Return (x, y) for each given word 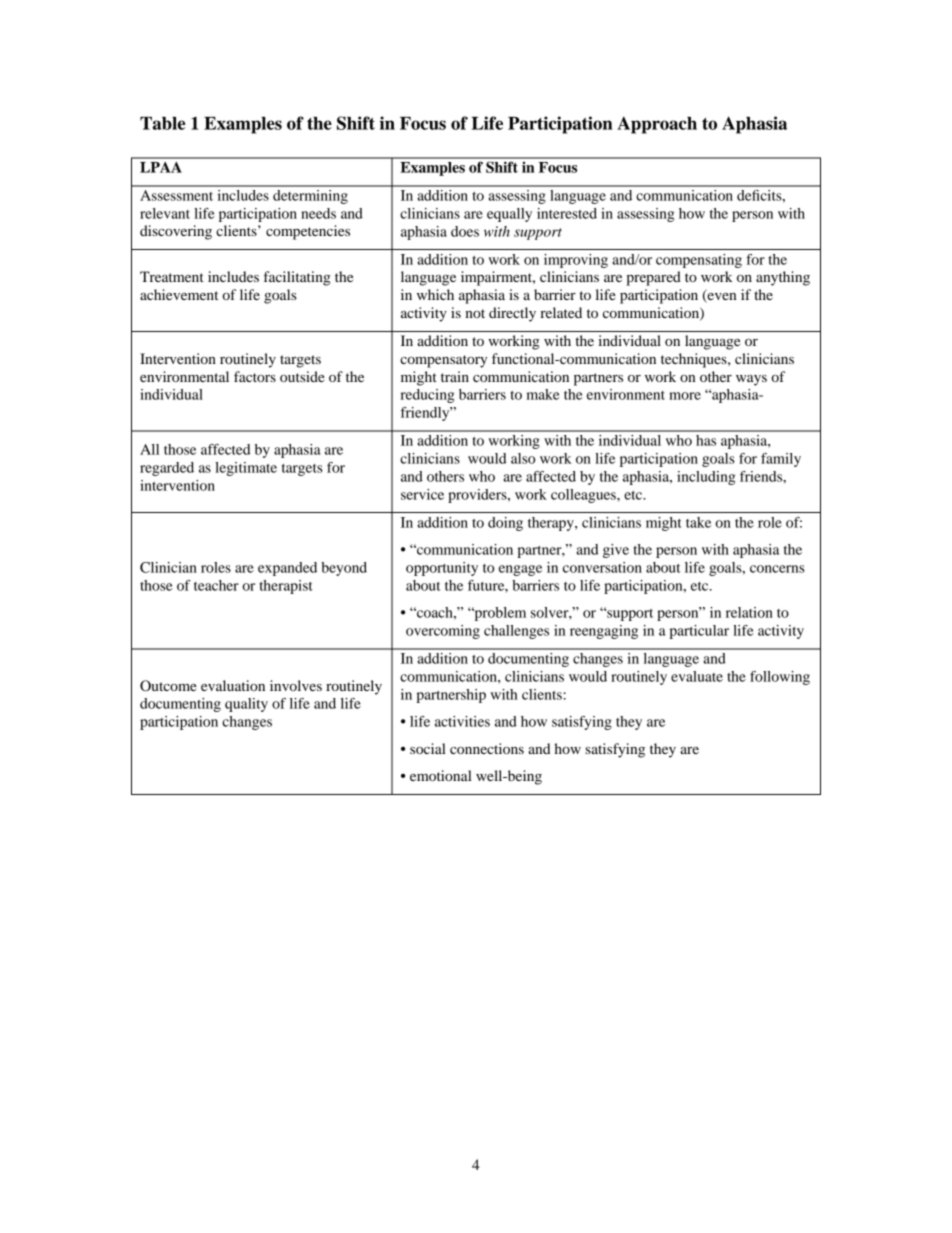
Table (162, 123)
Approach (657, 125)
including (706, 478)
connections (487, 748)
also (523, 458)
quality (246, 705)
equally (509, 215)
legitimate (246, 469)
